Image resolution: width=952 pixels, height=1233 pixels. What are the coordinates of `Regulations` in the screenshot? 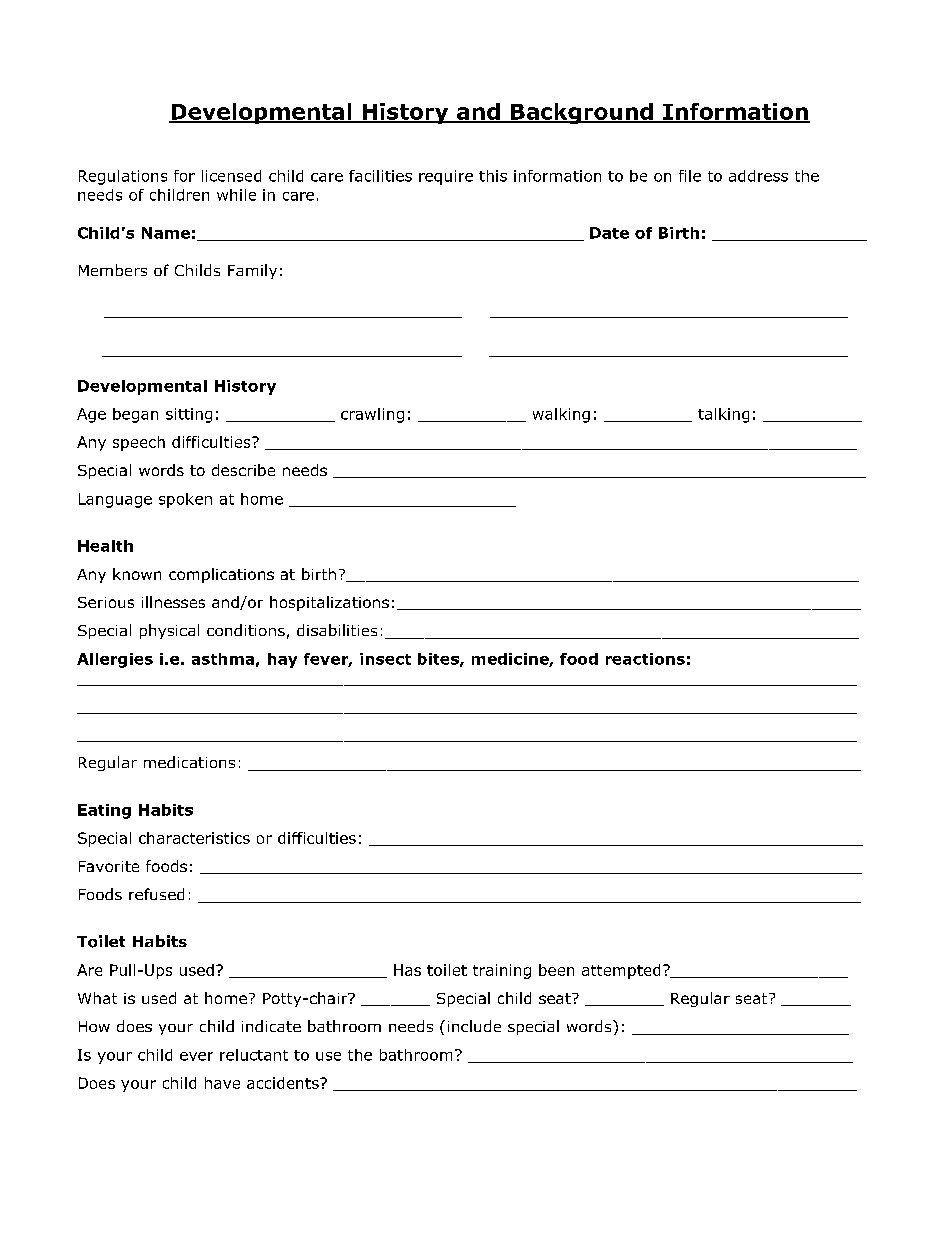 It's located at (123, 177).
